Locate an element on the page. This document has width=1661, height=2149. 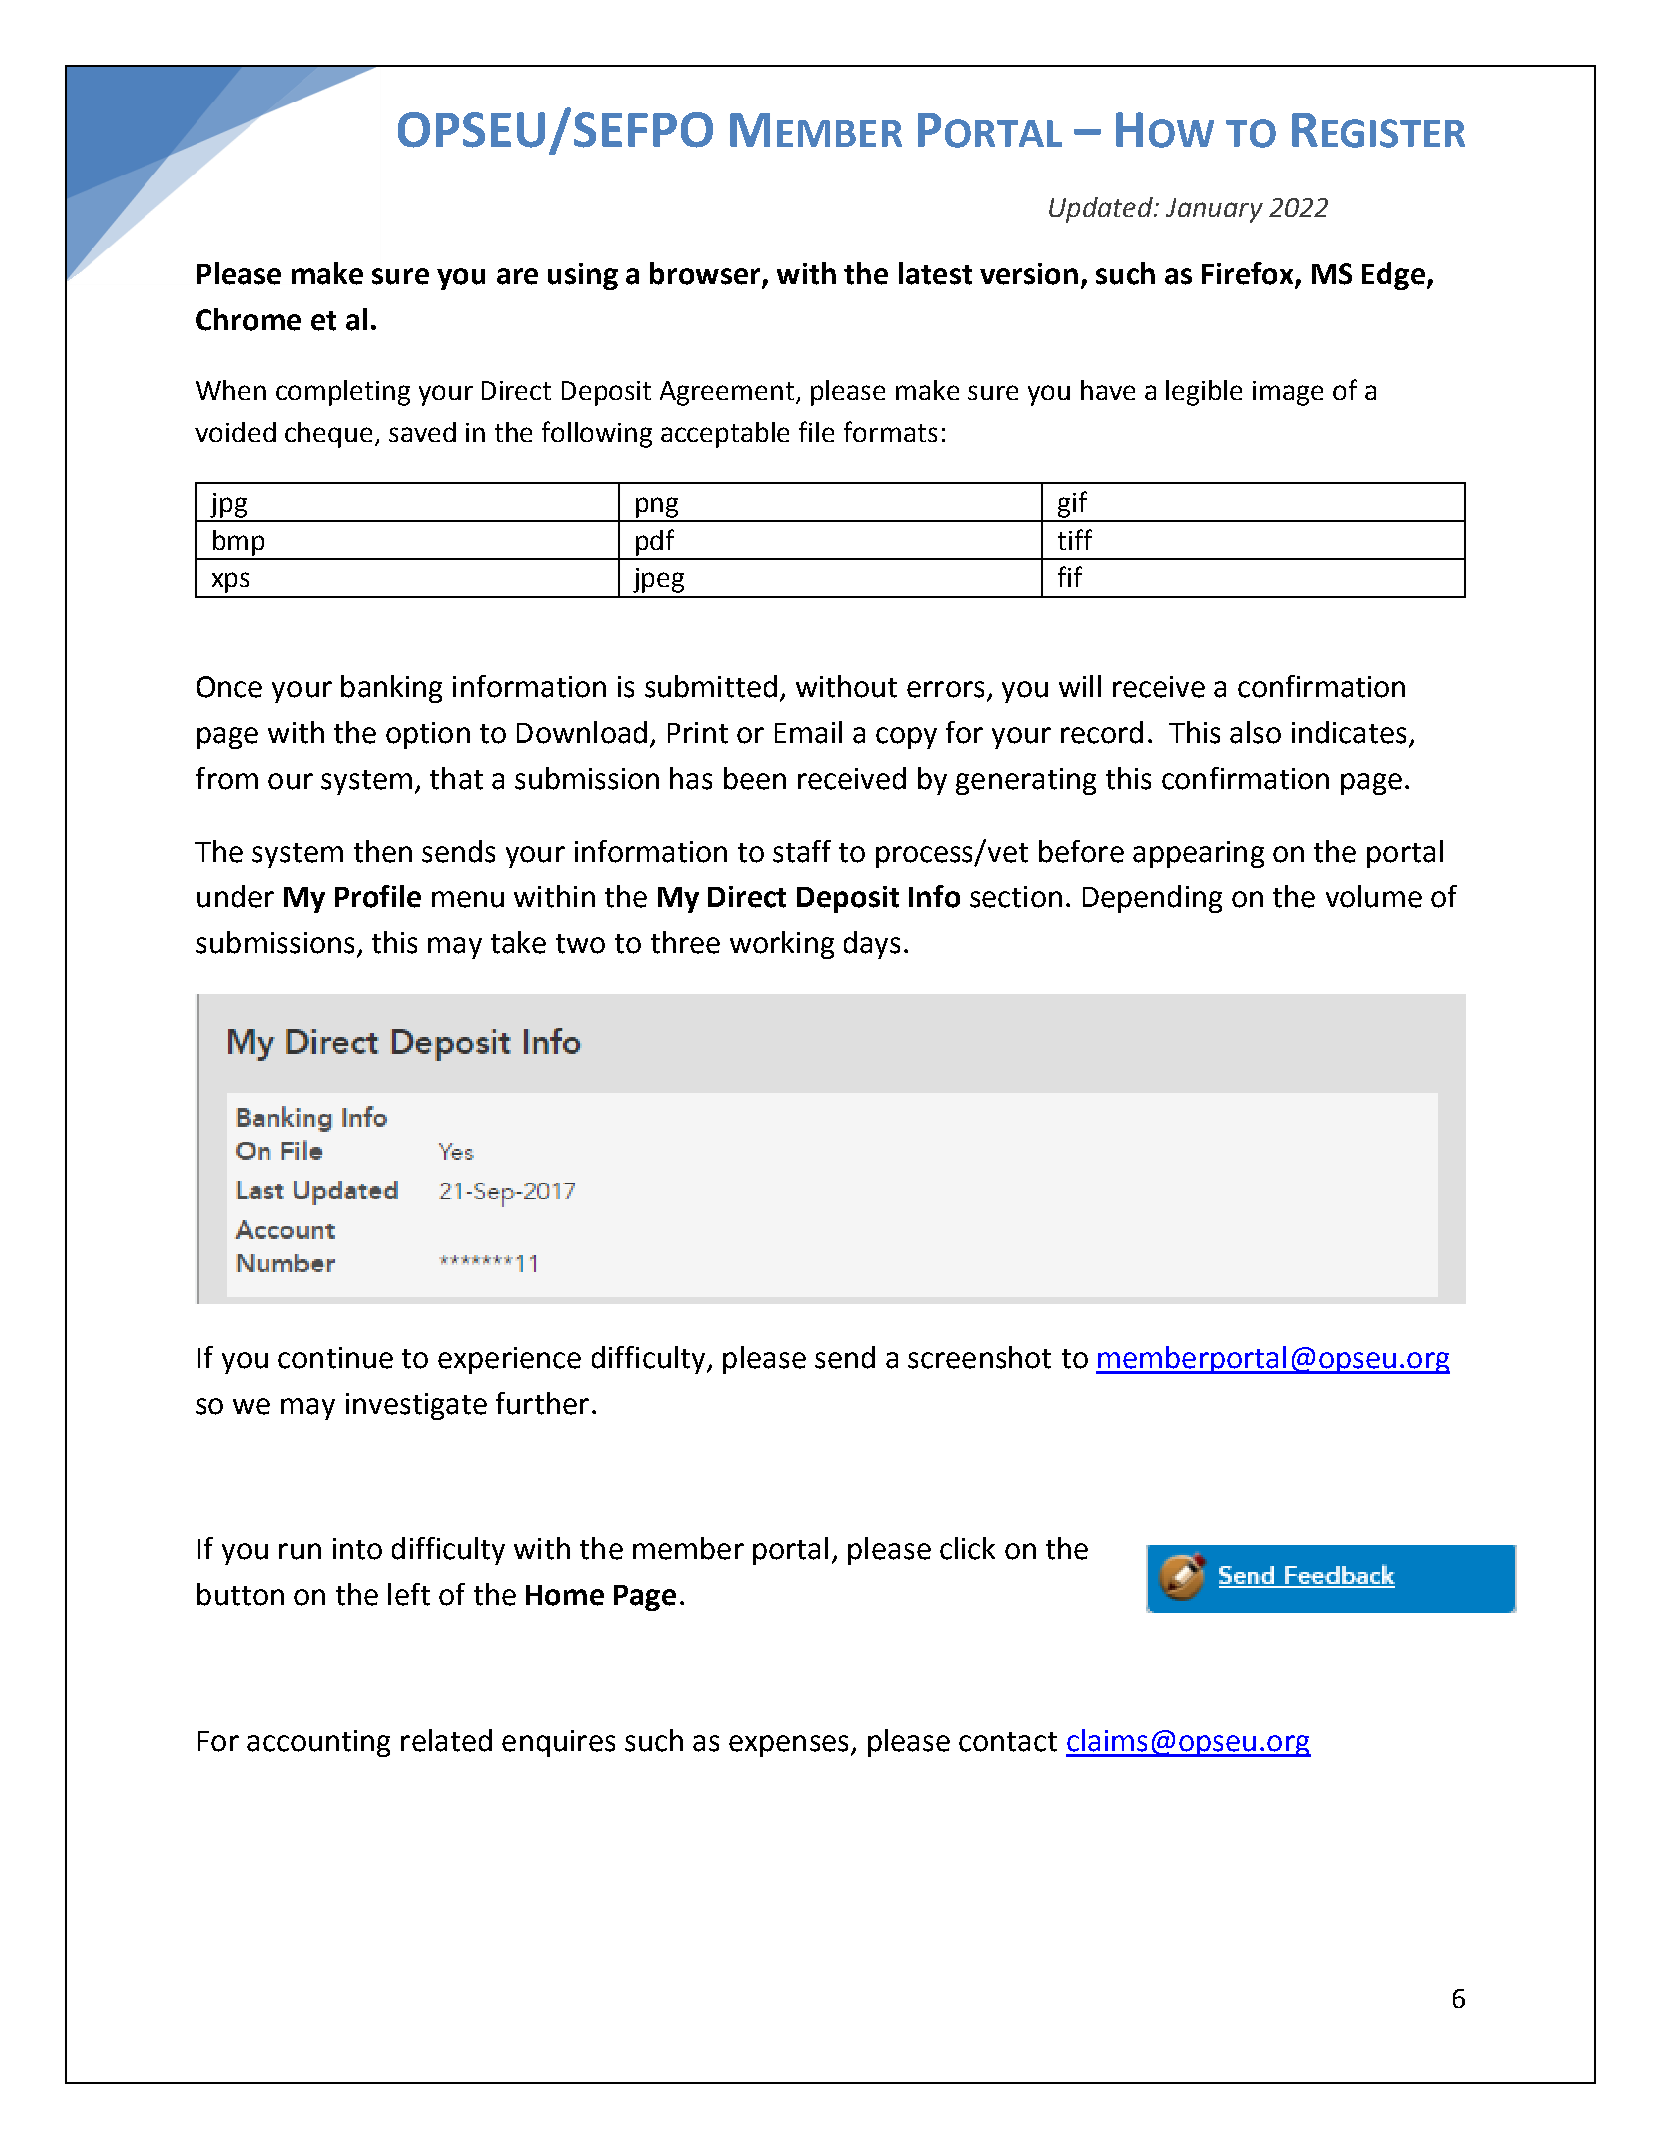
Chrome is located at coordinates (248, 319).
